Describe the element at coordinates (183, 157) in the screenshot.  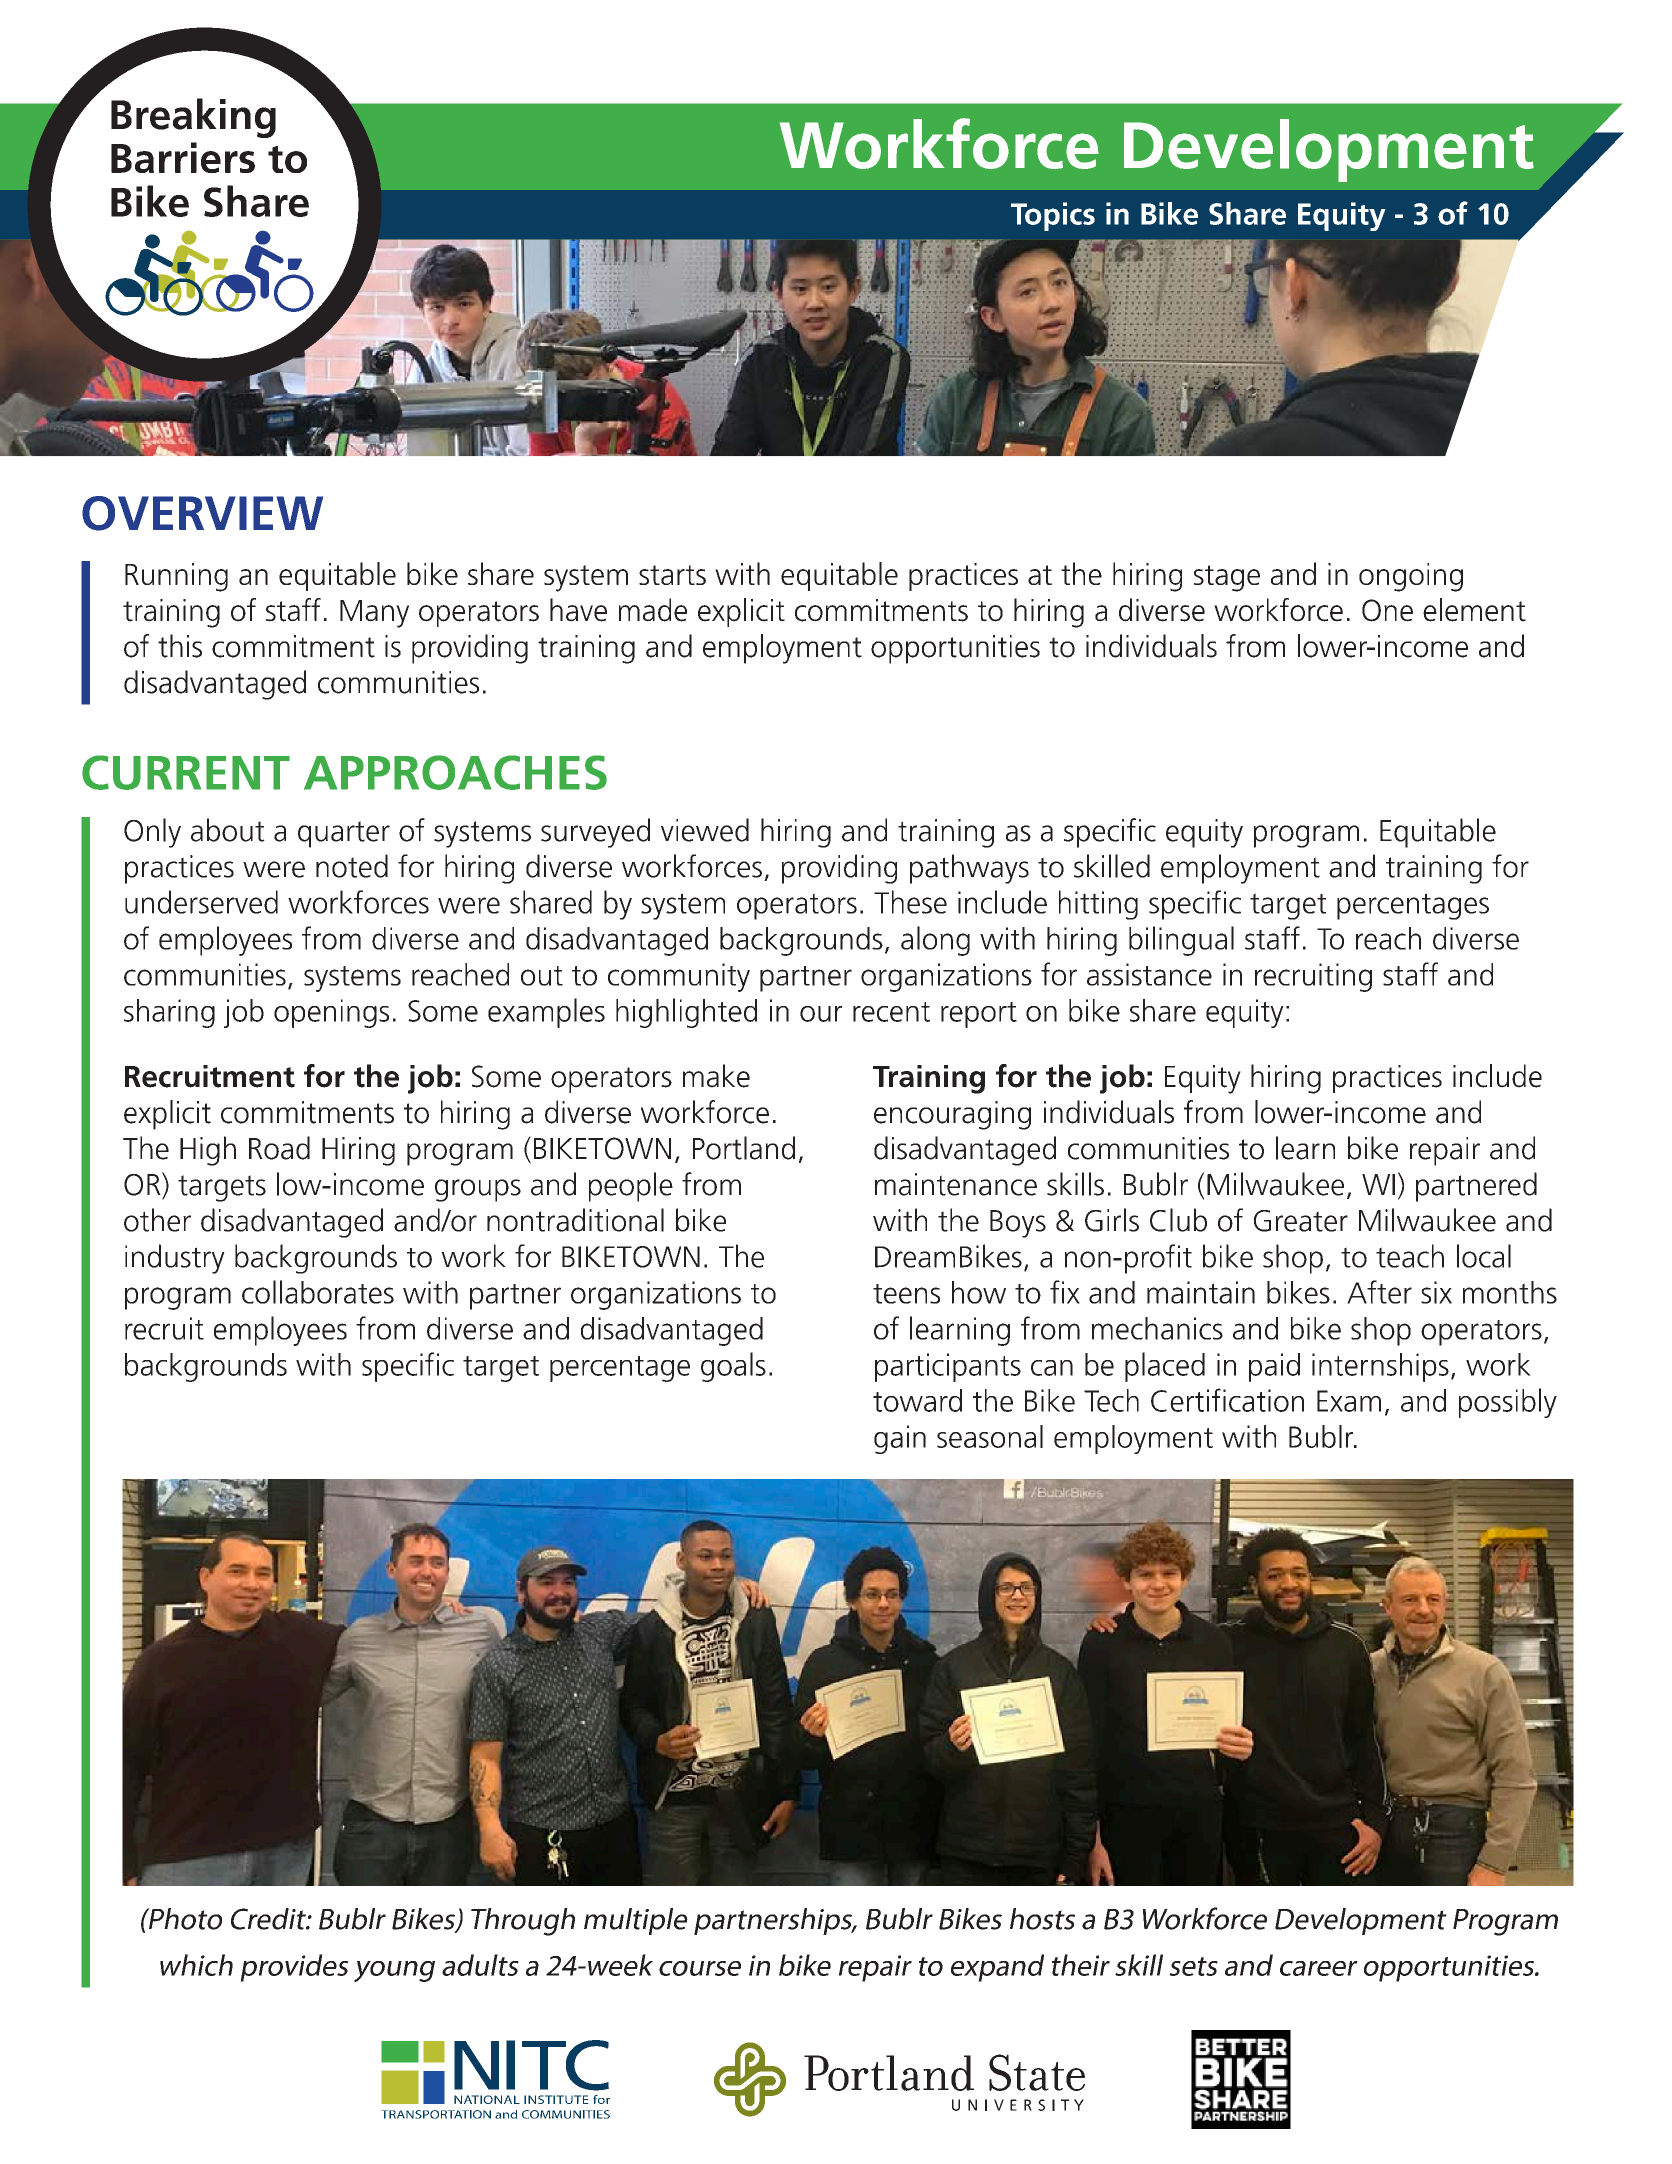
I see `Barriers` at that location.
